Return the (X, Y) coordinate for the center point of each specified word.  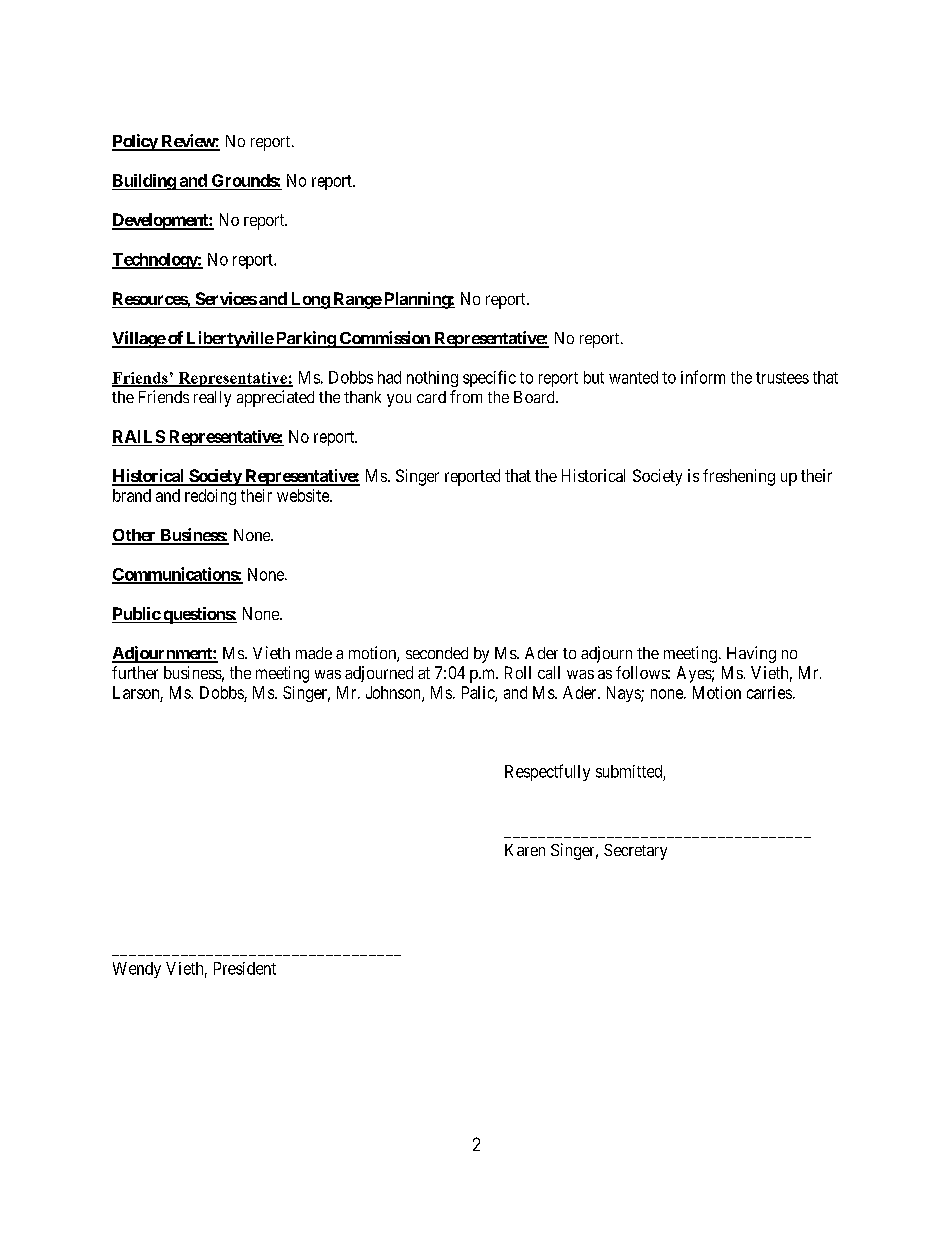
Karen (525, 850)
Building (144, 182)
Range (356, 300)
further (135, 672)
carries (769, 692)
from (466, 396)
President (245, 968)
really (212, 399)
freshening (739, 477)
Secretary (635, 852)
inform (703, 377)
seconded (437, 653)
